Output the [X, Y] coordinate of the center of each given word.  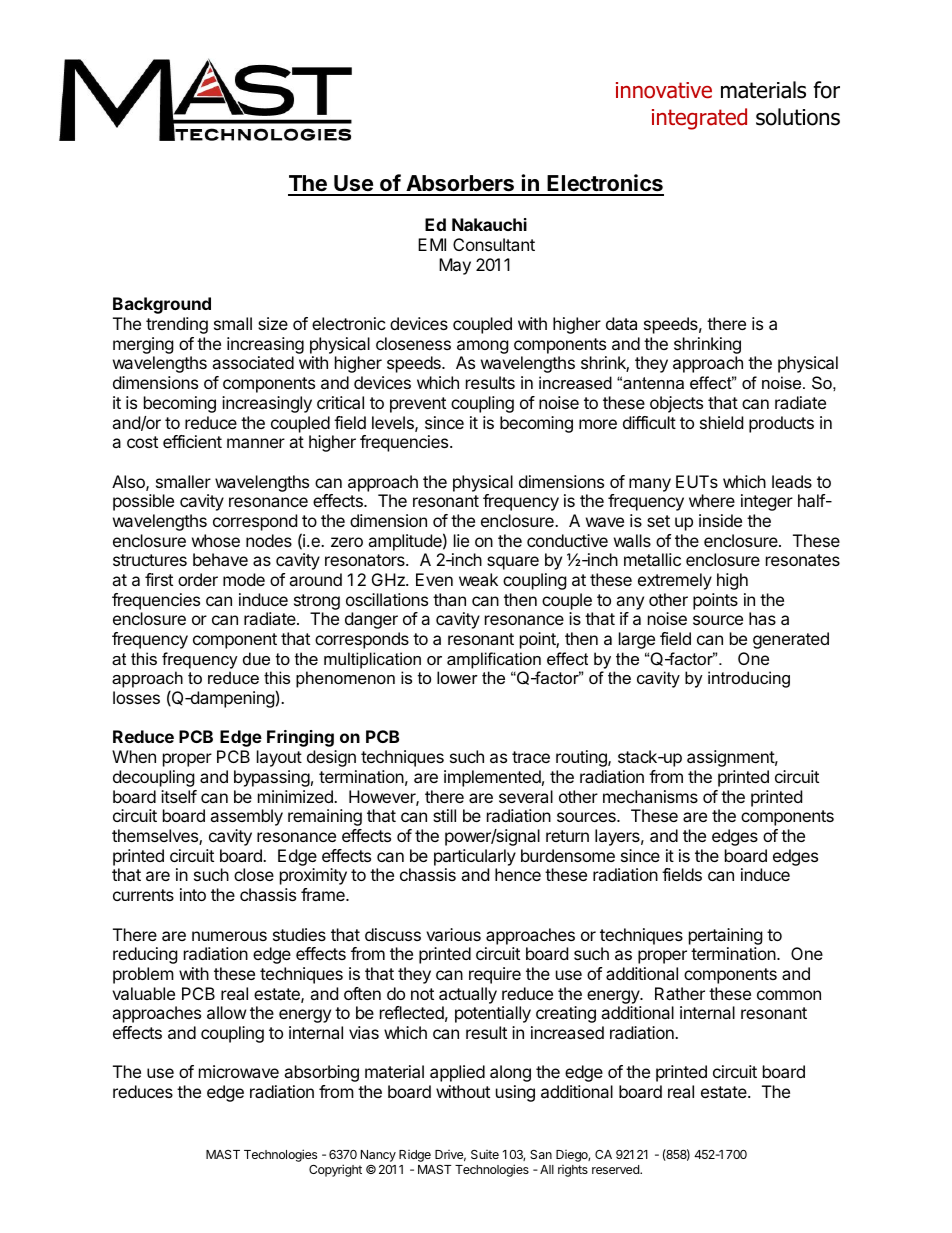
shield [721, 422]
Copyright [335, 1170]
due [256, 658]
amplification [494, 660]
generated [791, 640]
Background [162, 305]
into [193, 894]
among [483, 347]
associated [253, 362]
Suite [485, 1154]
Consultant [494, 244]
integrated [699, 119]
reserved [616, 1169]
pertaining [726, 936]
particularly [475, 857]
